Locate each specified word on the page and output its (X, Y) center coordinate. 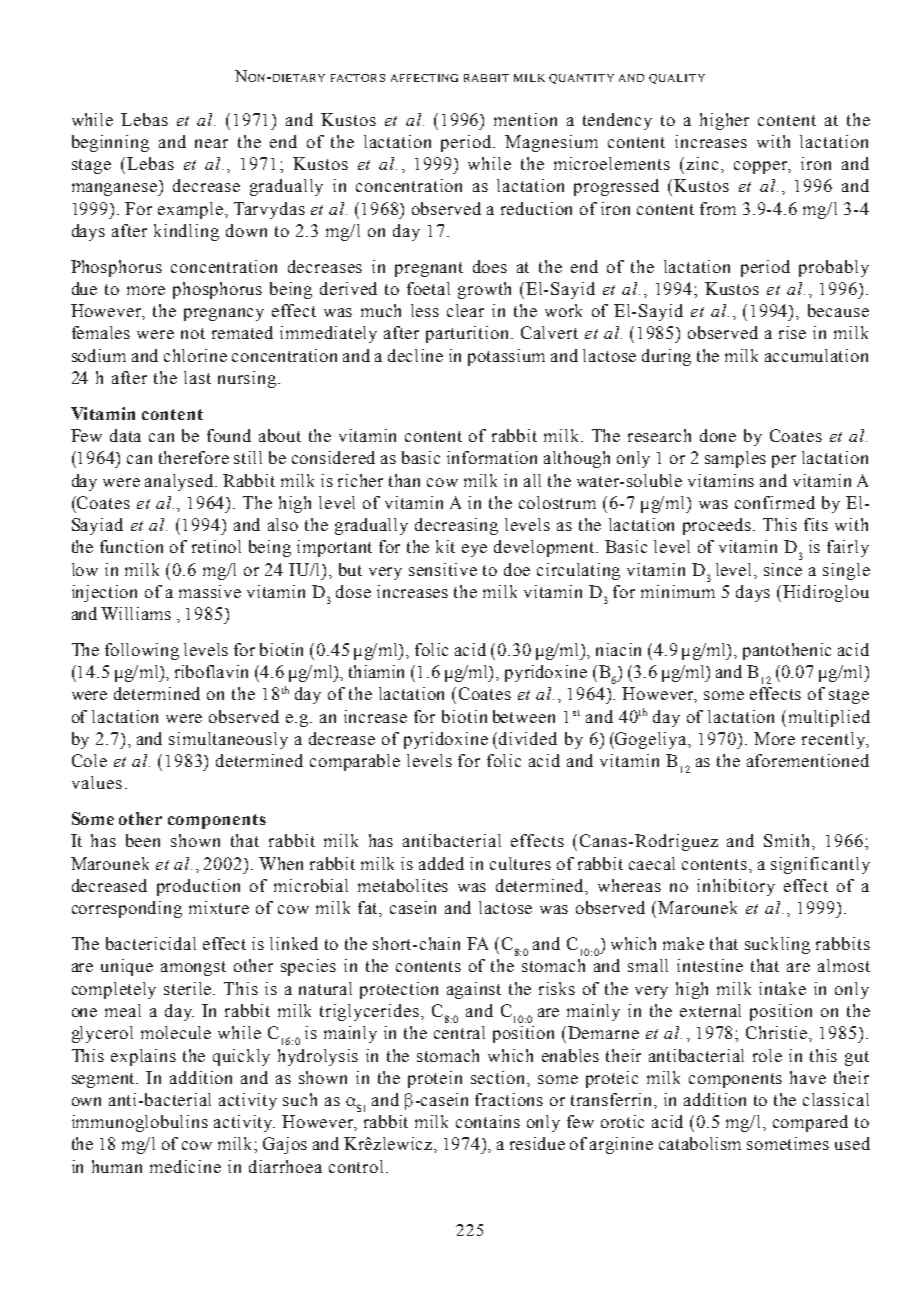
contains (488, 1121)
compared (810, 1123)
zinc (704, 163)
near (211, 143)
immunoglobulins (140, 1123)
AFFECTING (424, 78)
